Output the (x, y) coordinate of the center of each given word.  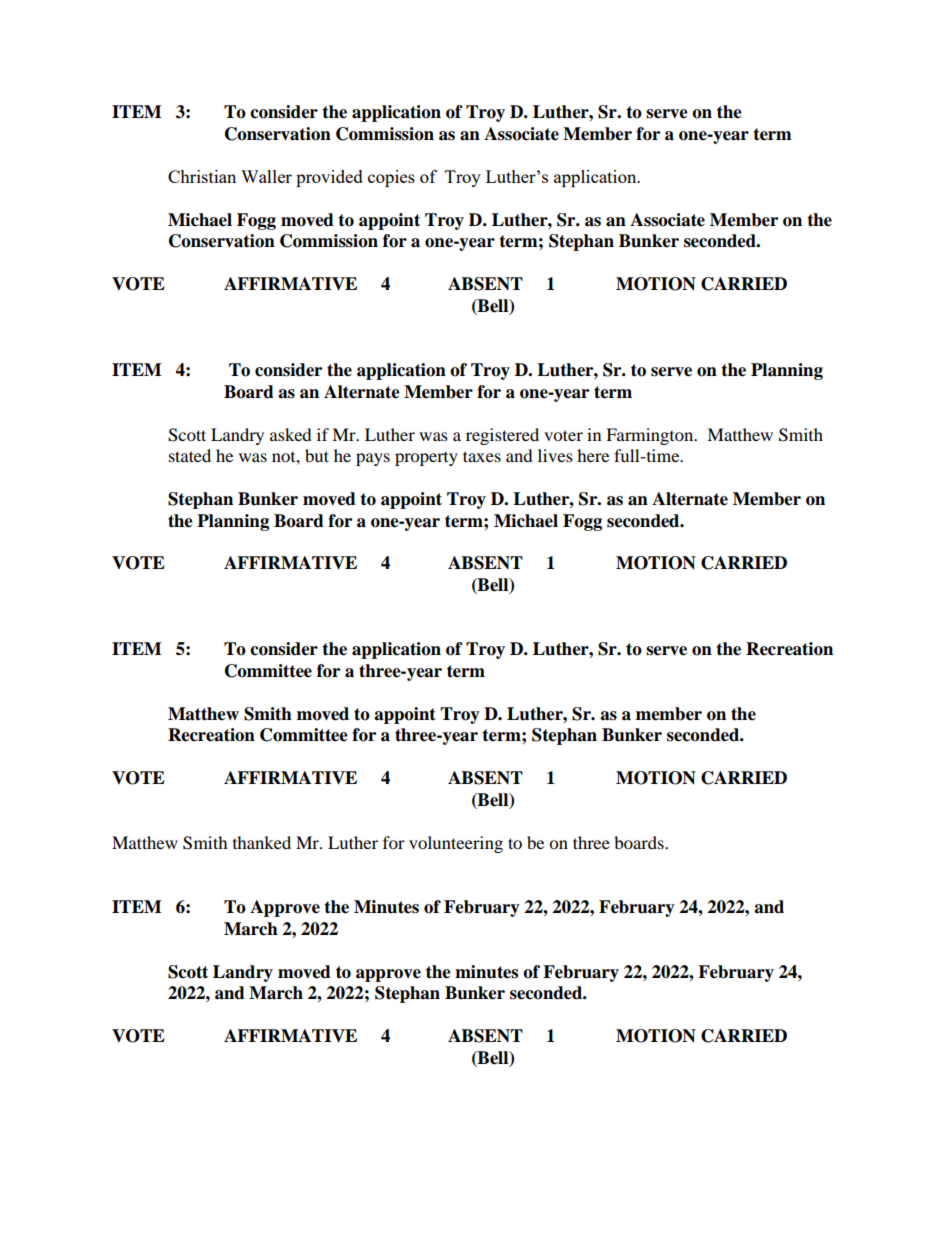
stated (190, 455)
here (593, 455)
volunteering (456, 844)
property (426, 459)
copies (391, 178)
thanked (262, 842)
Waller (266, 176)
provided (329, 178)
